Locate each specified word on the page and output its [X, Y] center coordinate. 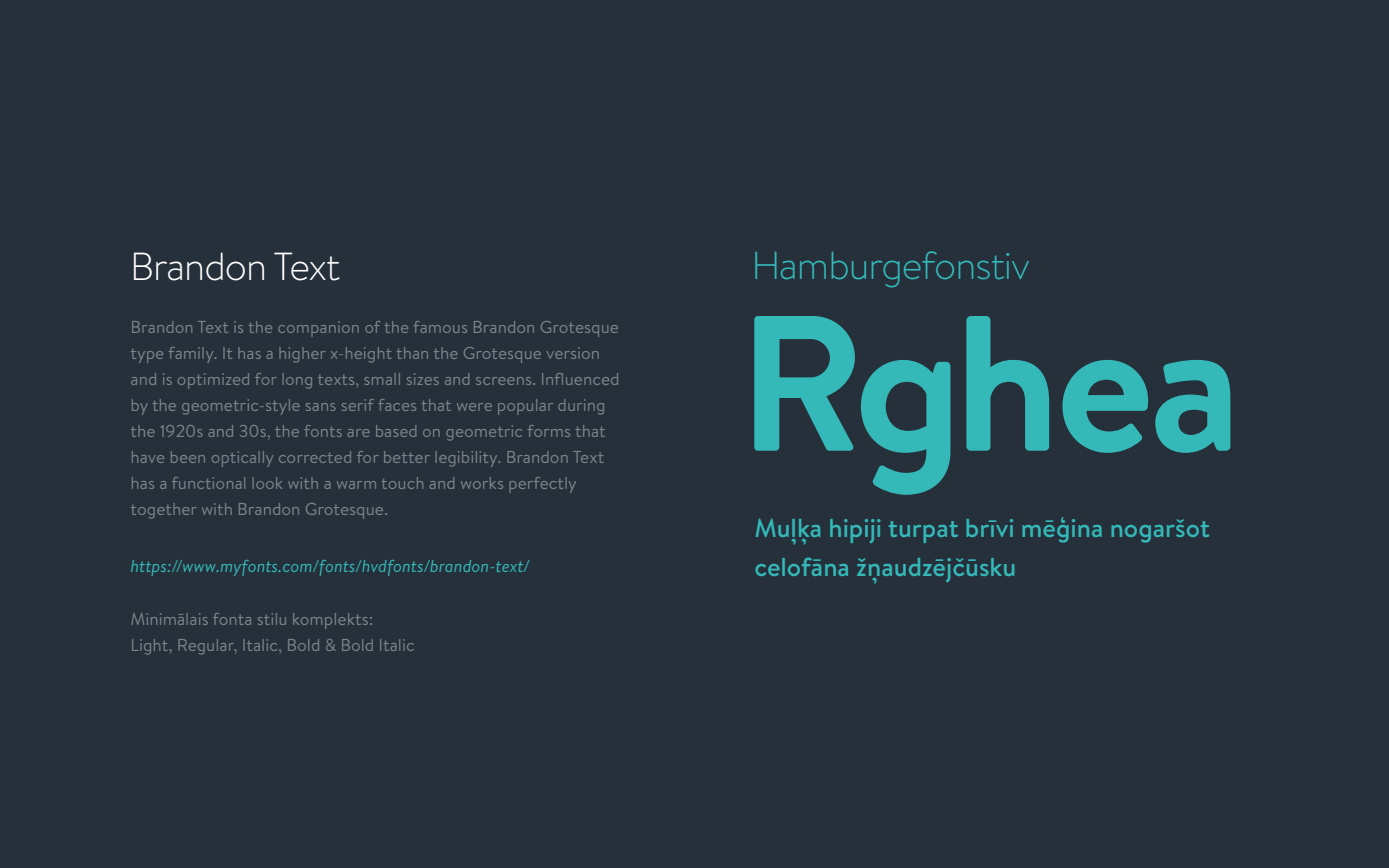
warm [356, 485]
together [164, 511]
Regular [207, 647]
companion [318, 329]
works [482, 483]
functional [208, 483]
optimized [213, 381]
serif [358, 405]
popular [525, 407]
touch [402, 483]
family [192, 355]
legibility [468, 459]
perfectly [542, 485]
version [573, 353]
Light [151, 647]
